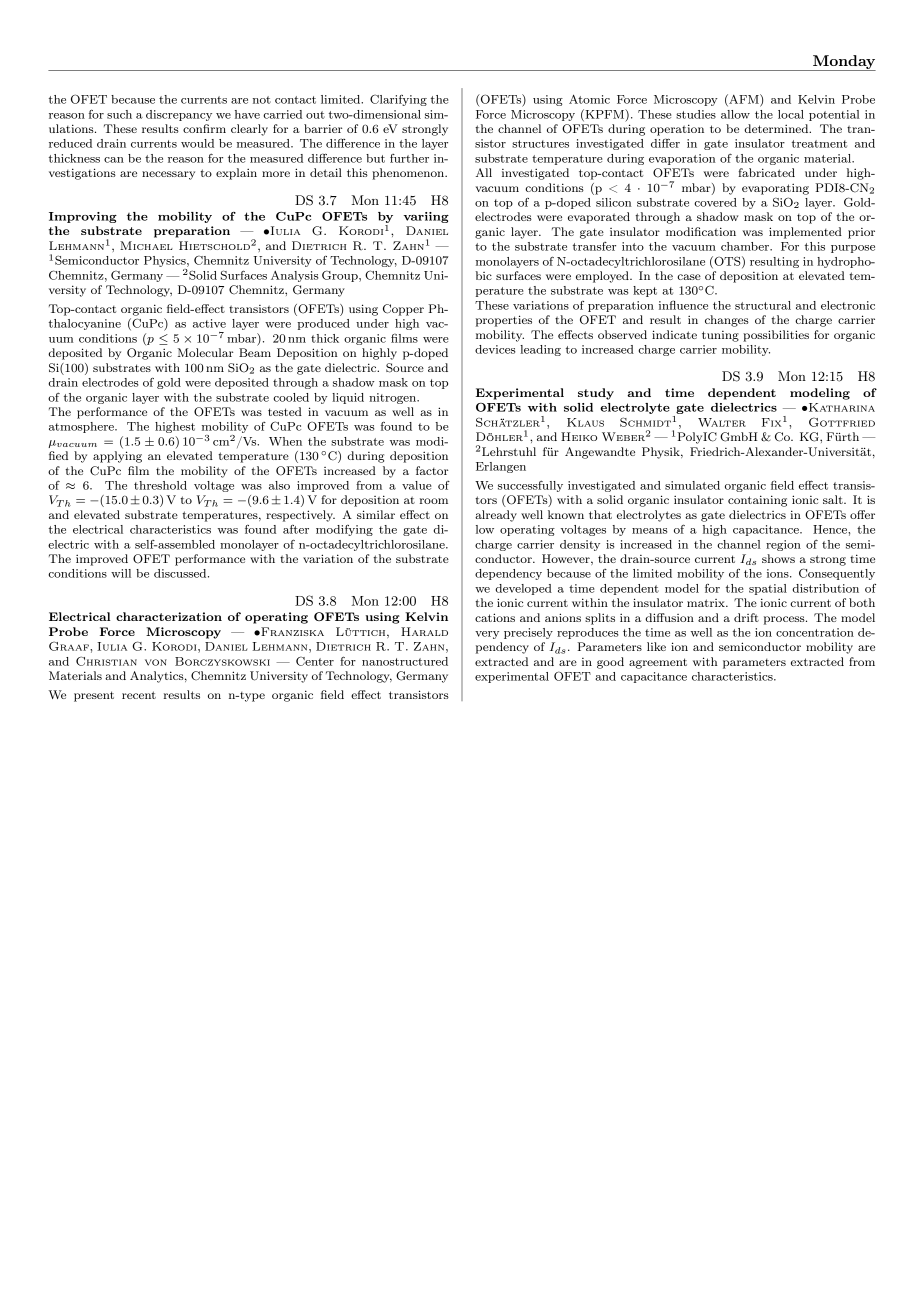 The width and height of the screenshot is (924, 1308). Describe the element at coordinates (791, 114) in the screenshot. I see `local` at that location.
